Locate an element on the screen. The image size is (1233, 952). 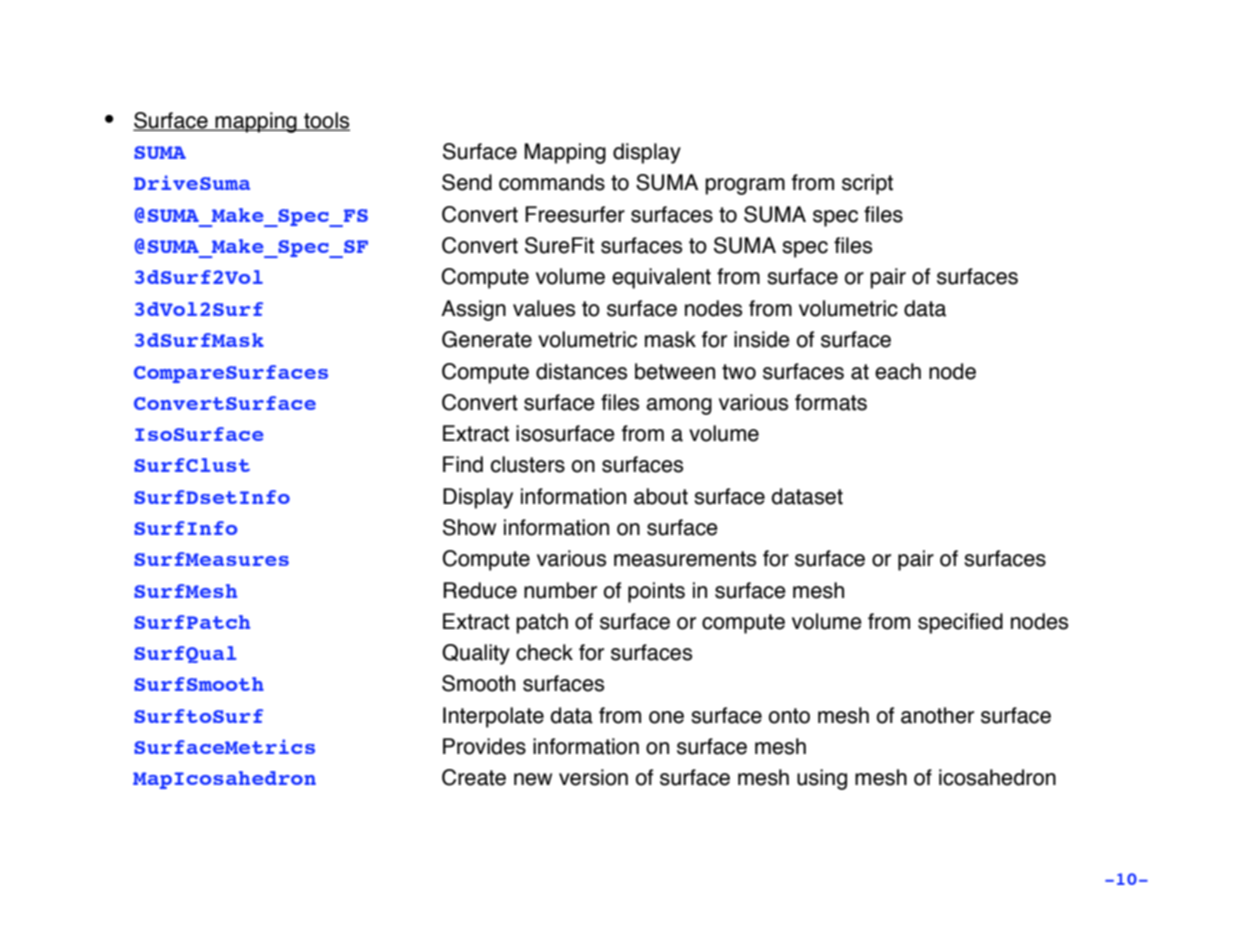
formats is located at coordinates (831, 402).
